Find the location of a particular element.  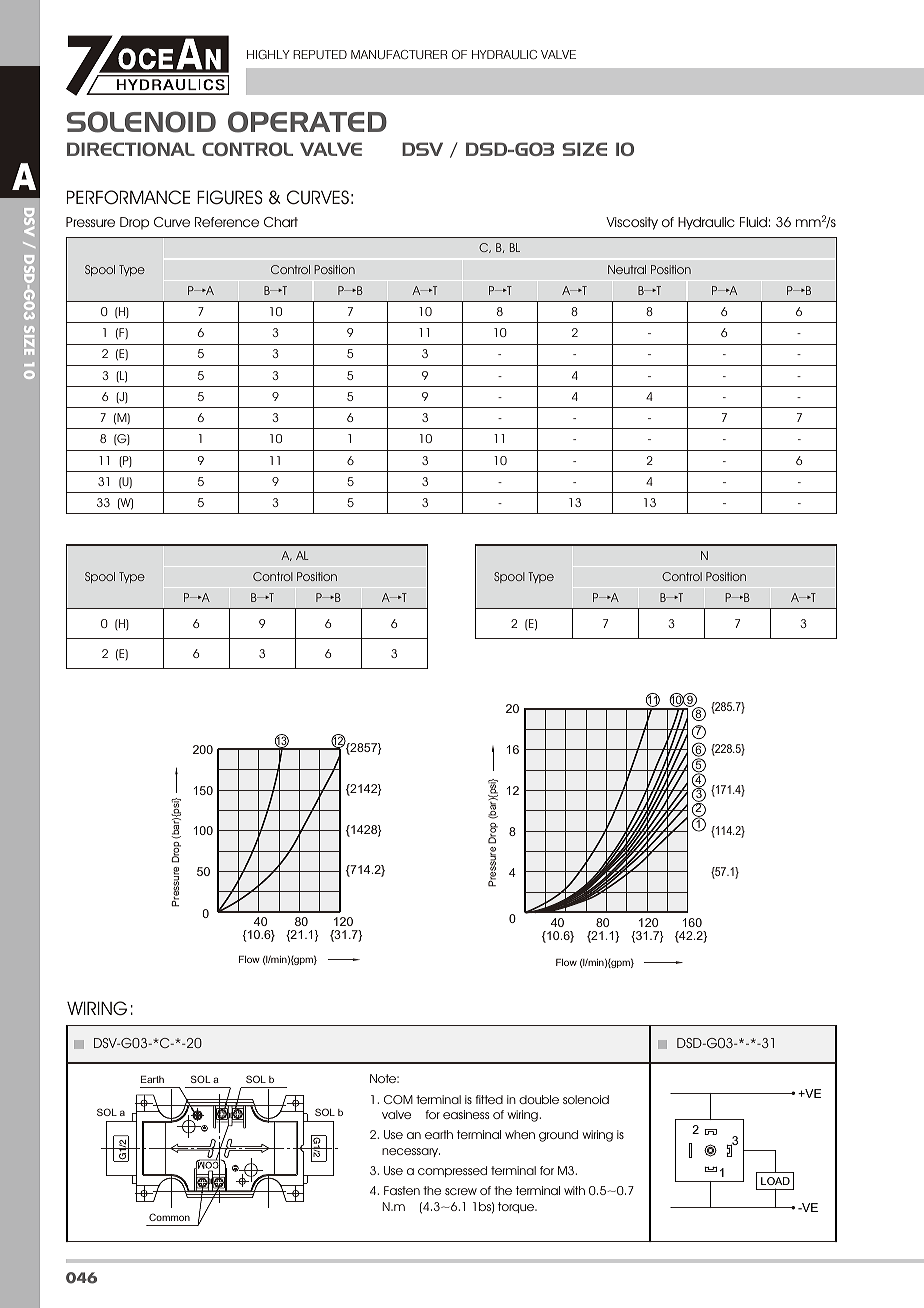

CONTROL is located at coordinates (247, 149).
